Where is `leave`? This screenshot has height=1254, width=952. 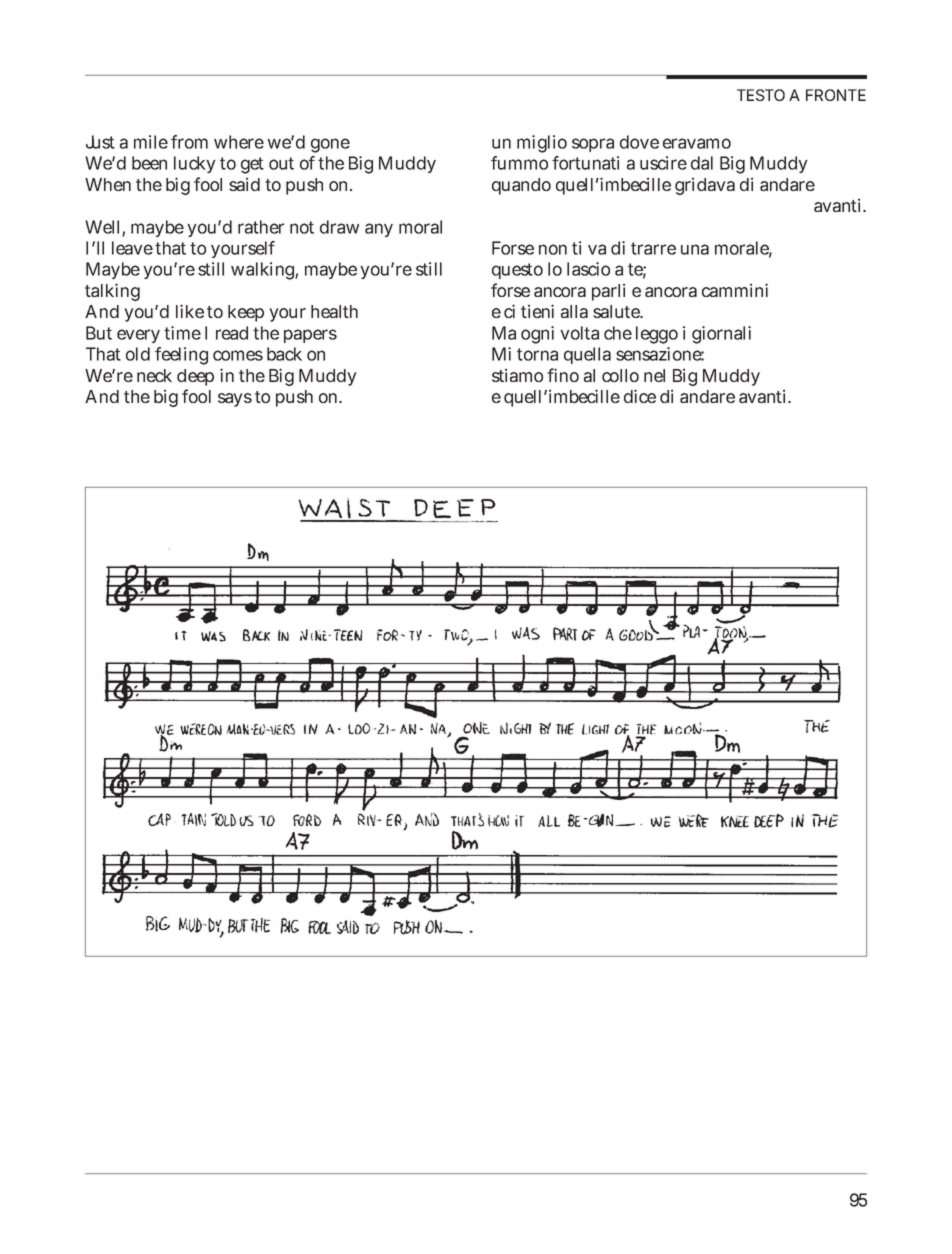 leave is located at coordinates (132, 248).
